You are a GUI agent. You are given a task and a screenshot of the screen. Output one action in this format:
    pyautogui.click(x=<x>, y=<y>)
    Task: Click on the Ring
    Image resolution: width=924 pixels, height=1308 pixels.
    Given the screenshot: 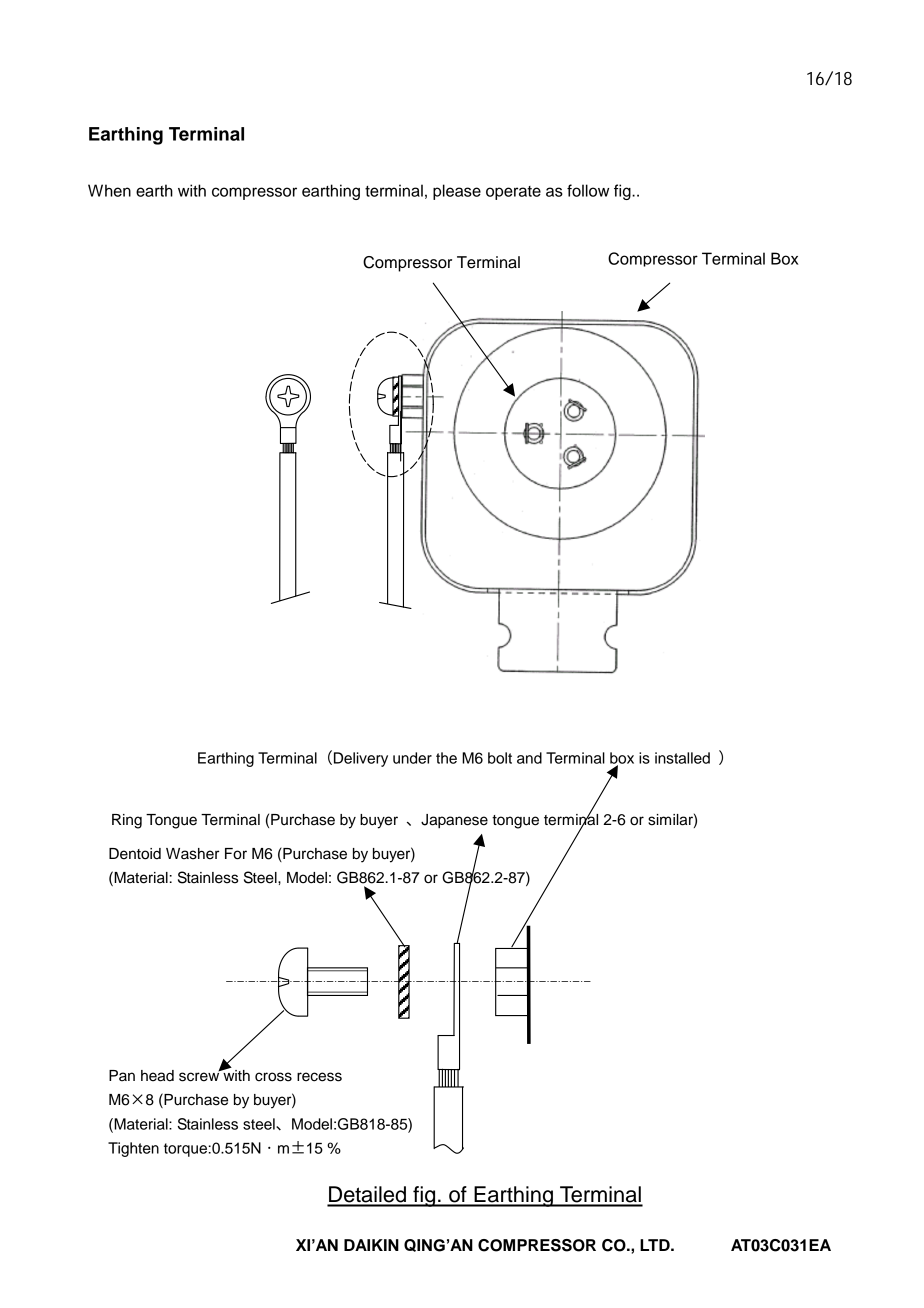 What is the action you would take?
    pyautogui.click(x=127, y=821)
